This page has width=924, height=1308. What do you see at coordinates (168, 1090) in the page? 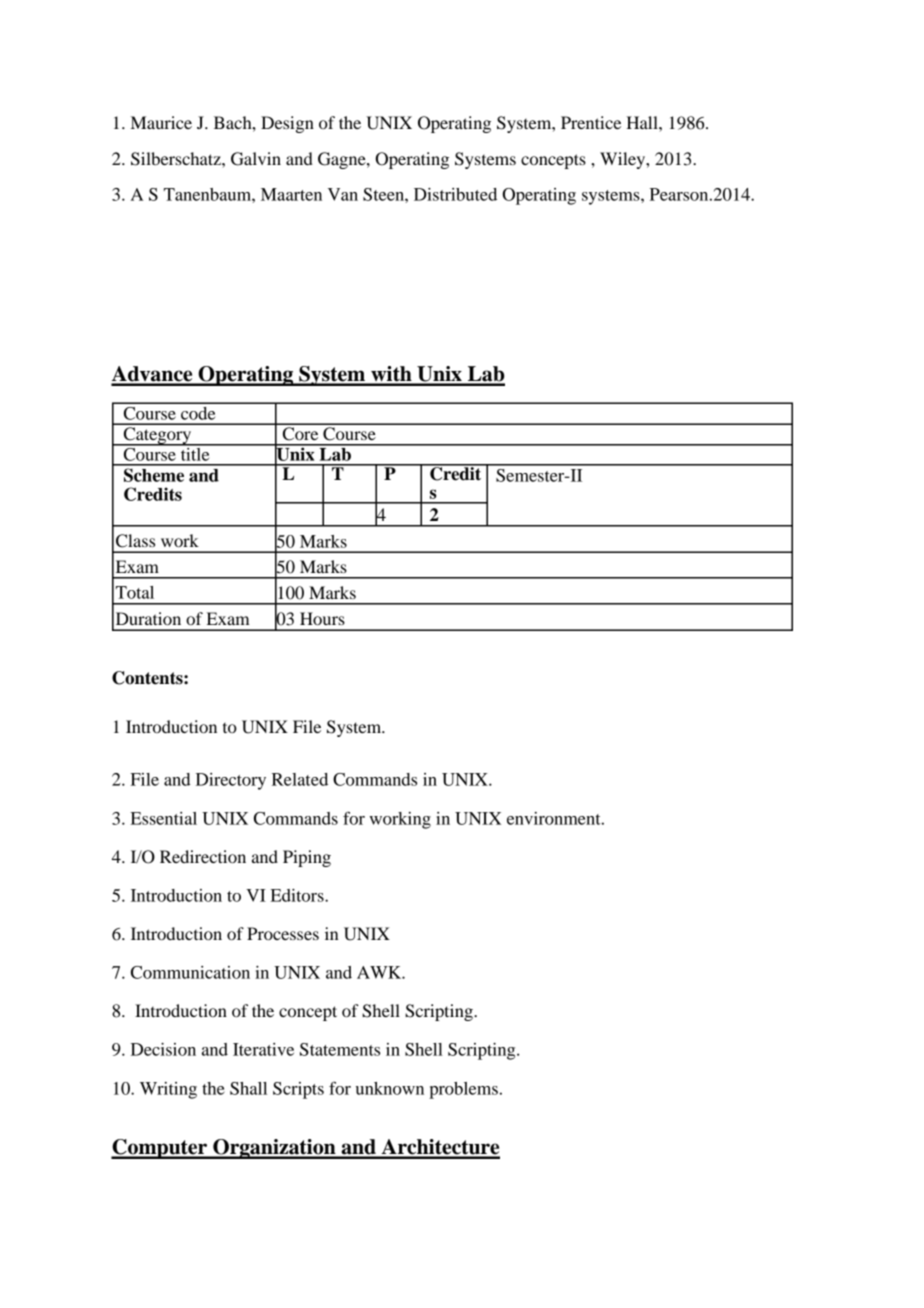
I see `Writing` at bounding box center [168, 1090].
